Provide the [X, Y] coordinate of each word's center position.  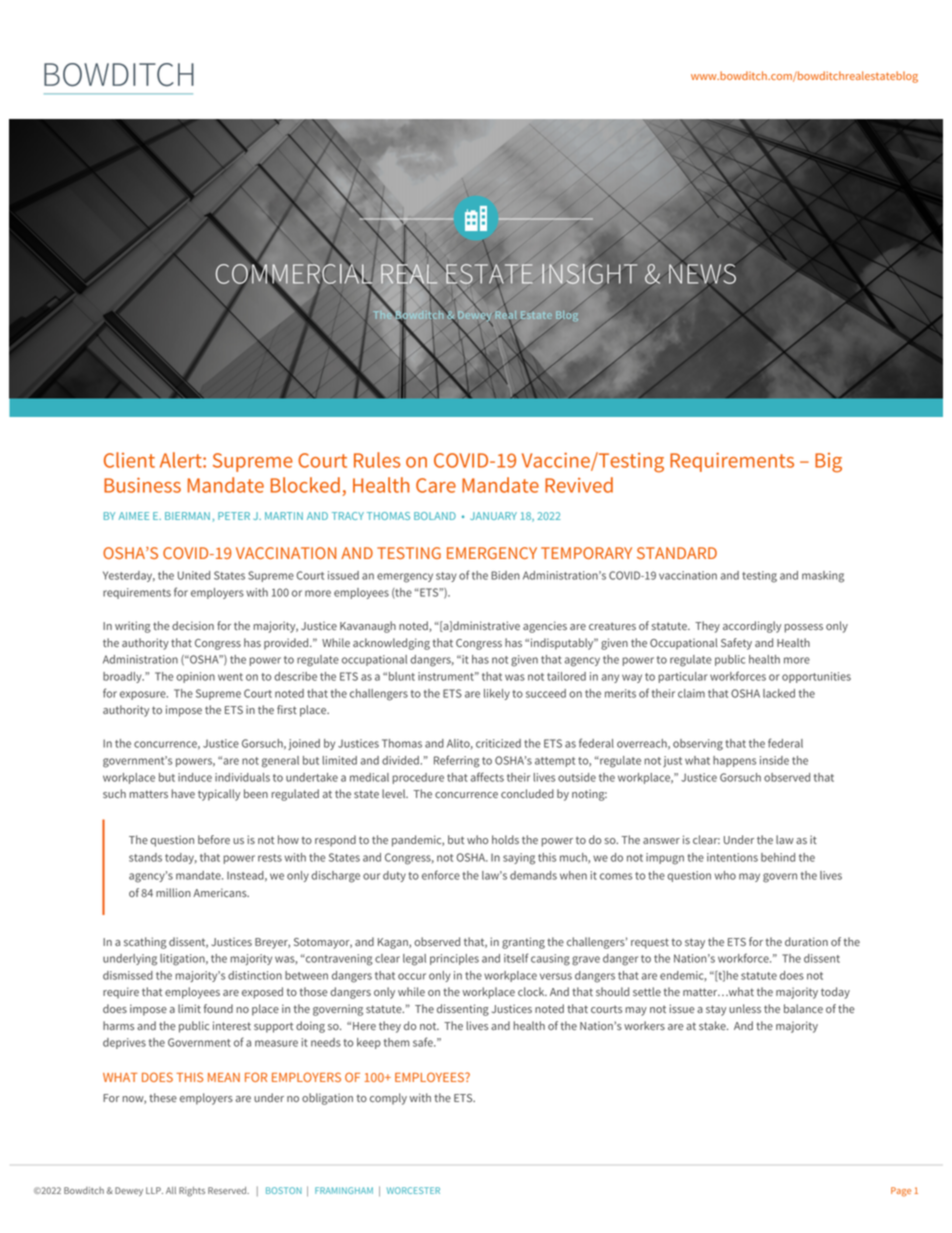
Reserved [228, 1190]
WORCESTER [413, 1190]
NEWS [703, 273]
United [194, 575]
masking [823, 577]
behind [778, 857]
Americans [221, 892]
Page [901, 1192]
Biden [505, 575]
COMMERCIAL [294, 273]
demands [533, 875]
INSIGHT [589, 273]
